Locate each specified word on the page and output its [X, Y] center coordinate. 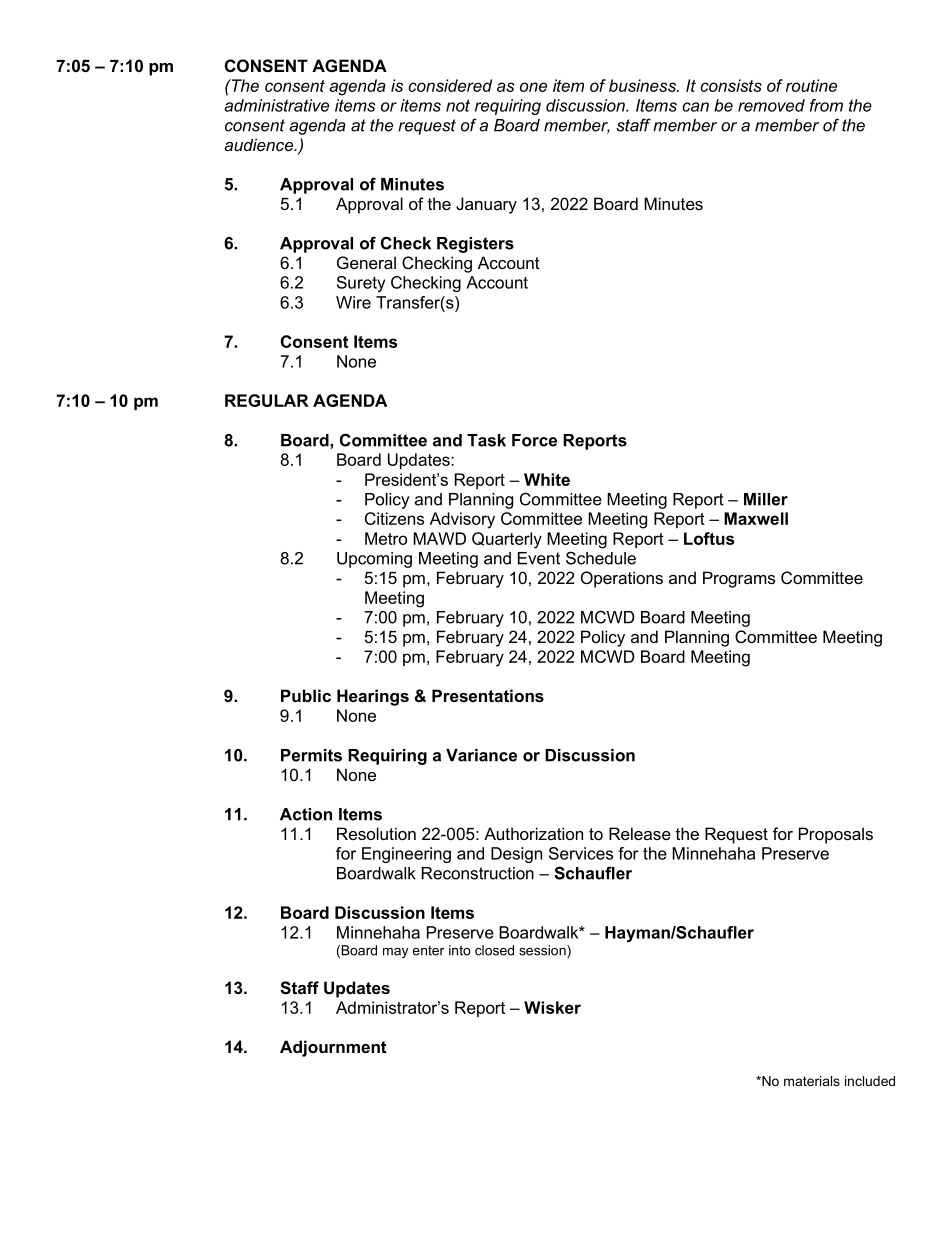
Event [539, 558]
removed [771, 105]
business [643, 85]
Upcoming [374, 560]
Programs [739, 579]
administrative [277, 105]
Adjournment [333, 1048]
